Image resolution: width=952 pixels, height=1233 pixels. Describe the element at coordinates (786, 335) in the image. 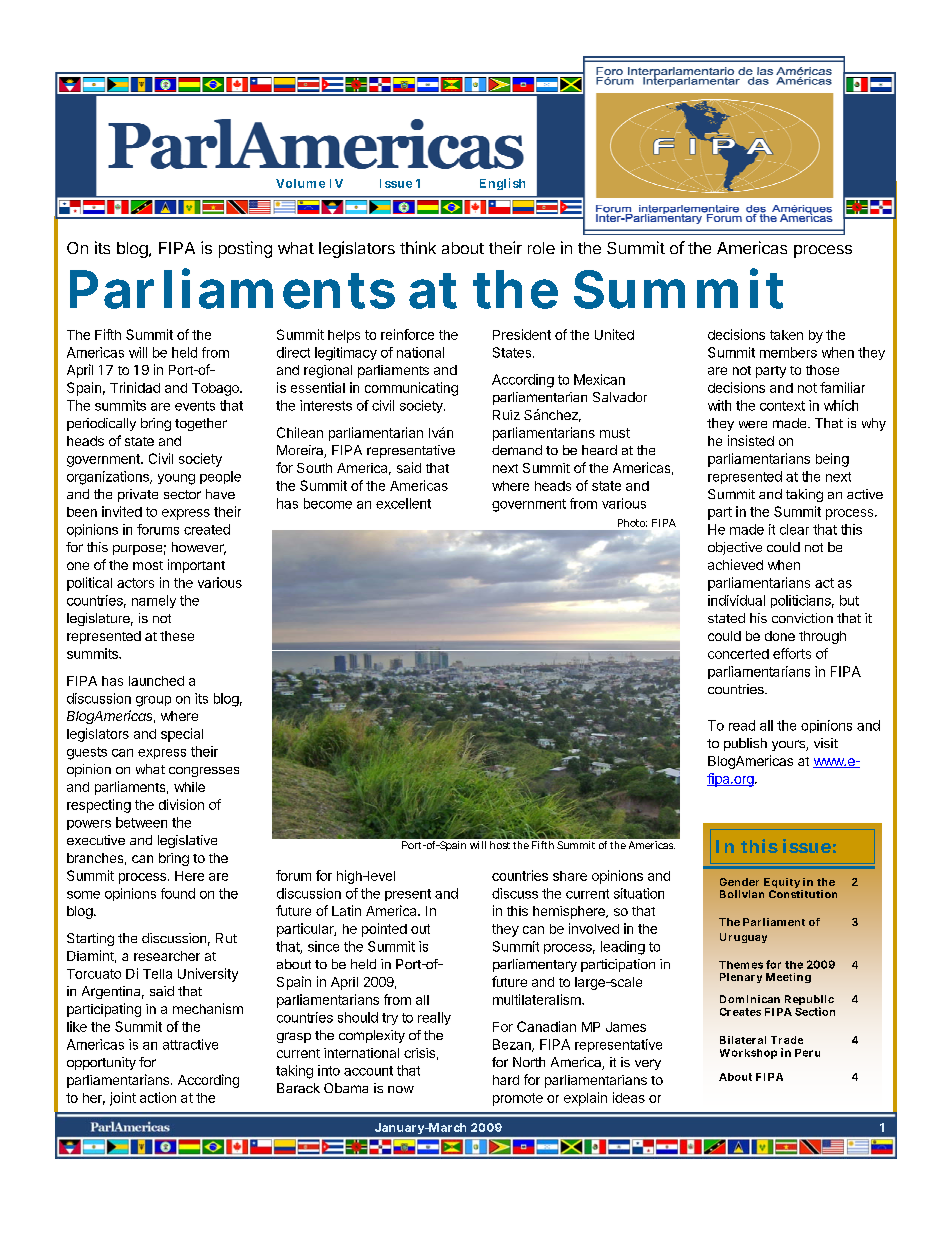

I see `taken` at that location.
